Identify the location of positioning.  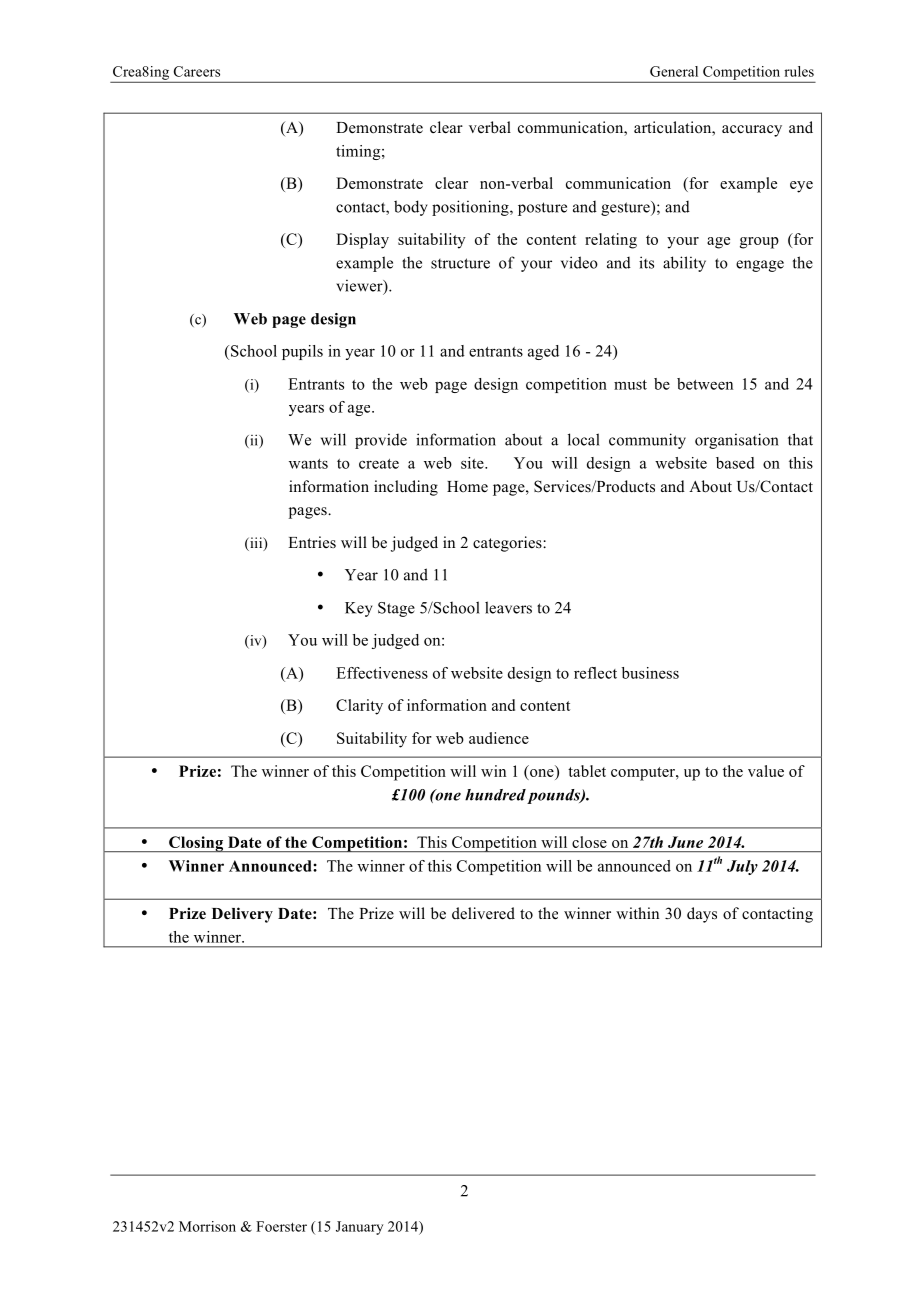
(471, 208).
